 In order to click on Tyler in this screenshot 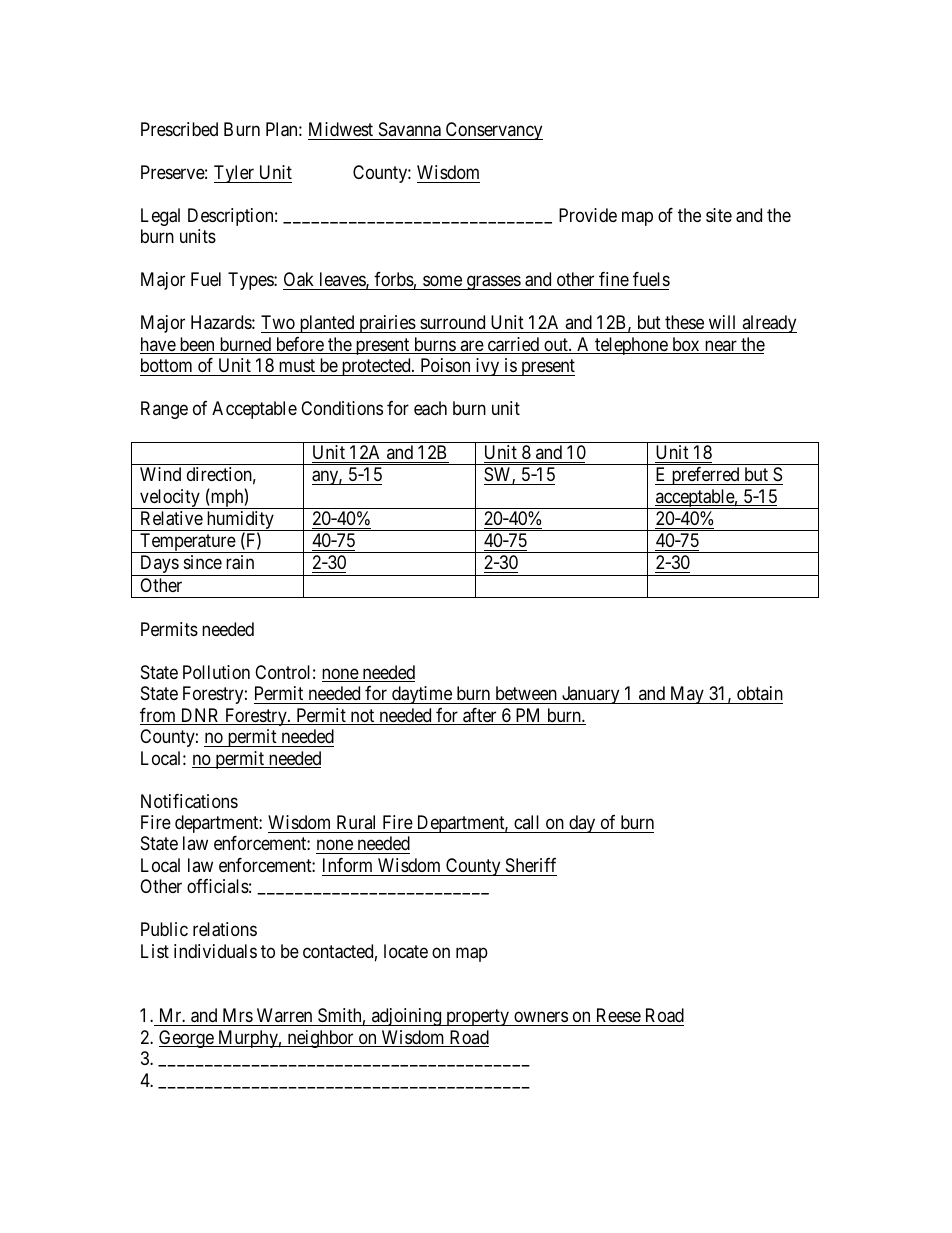, I will do `click(235, 174)`.
